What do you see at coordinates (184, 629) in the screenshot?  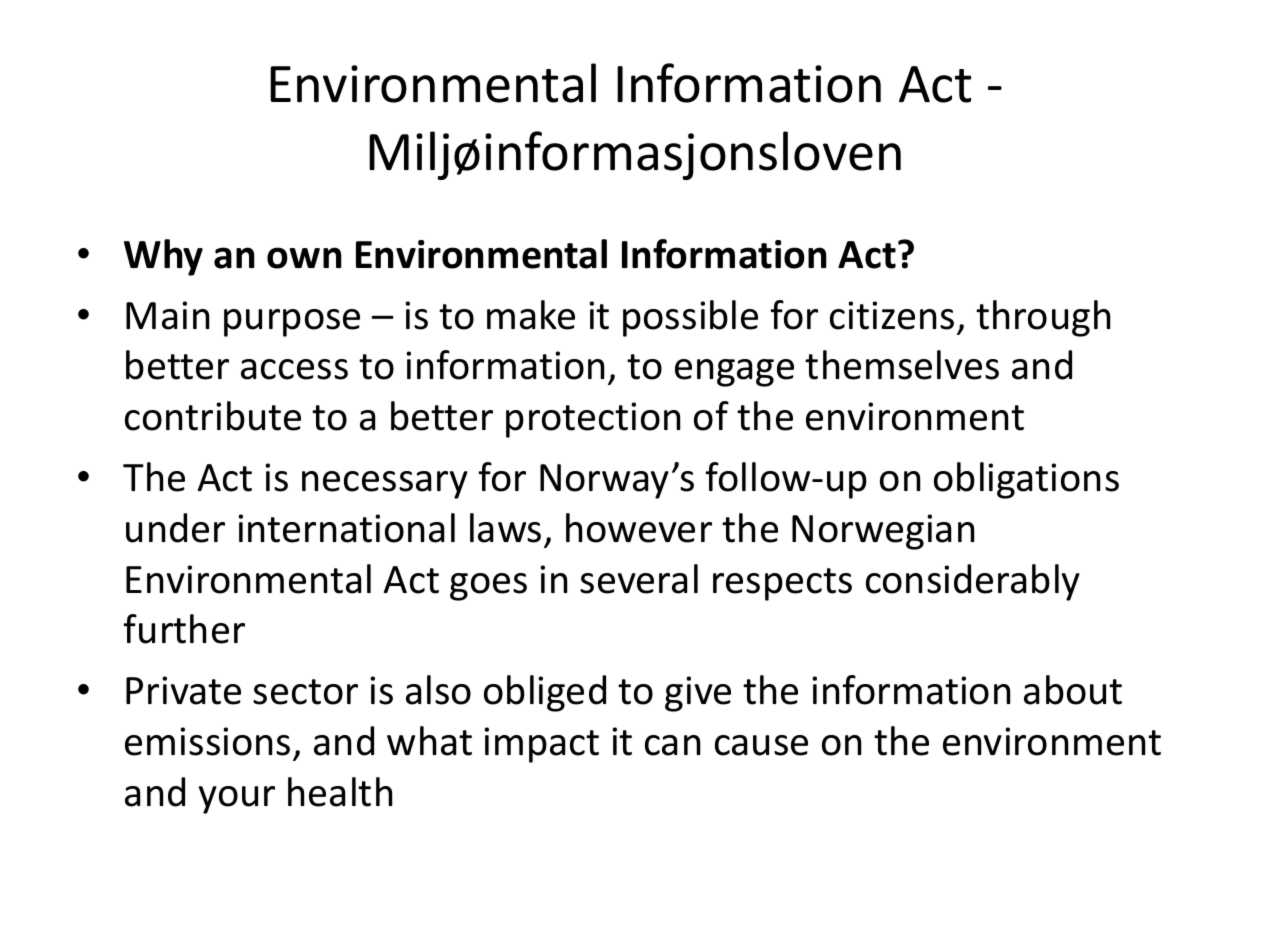 I see `further` at bounding box center [184, 629].
